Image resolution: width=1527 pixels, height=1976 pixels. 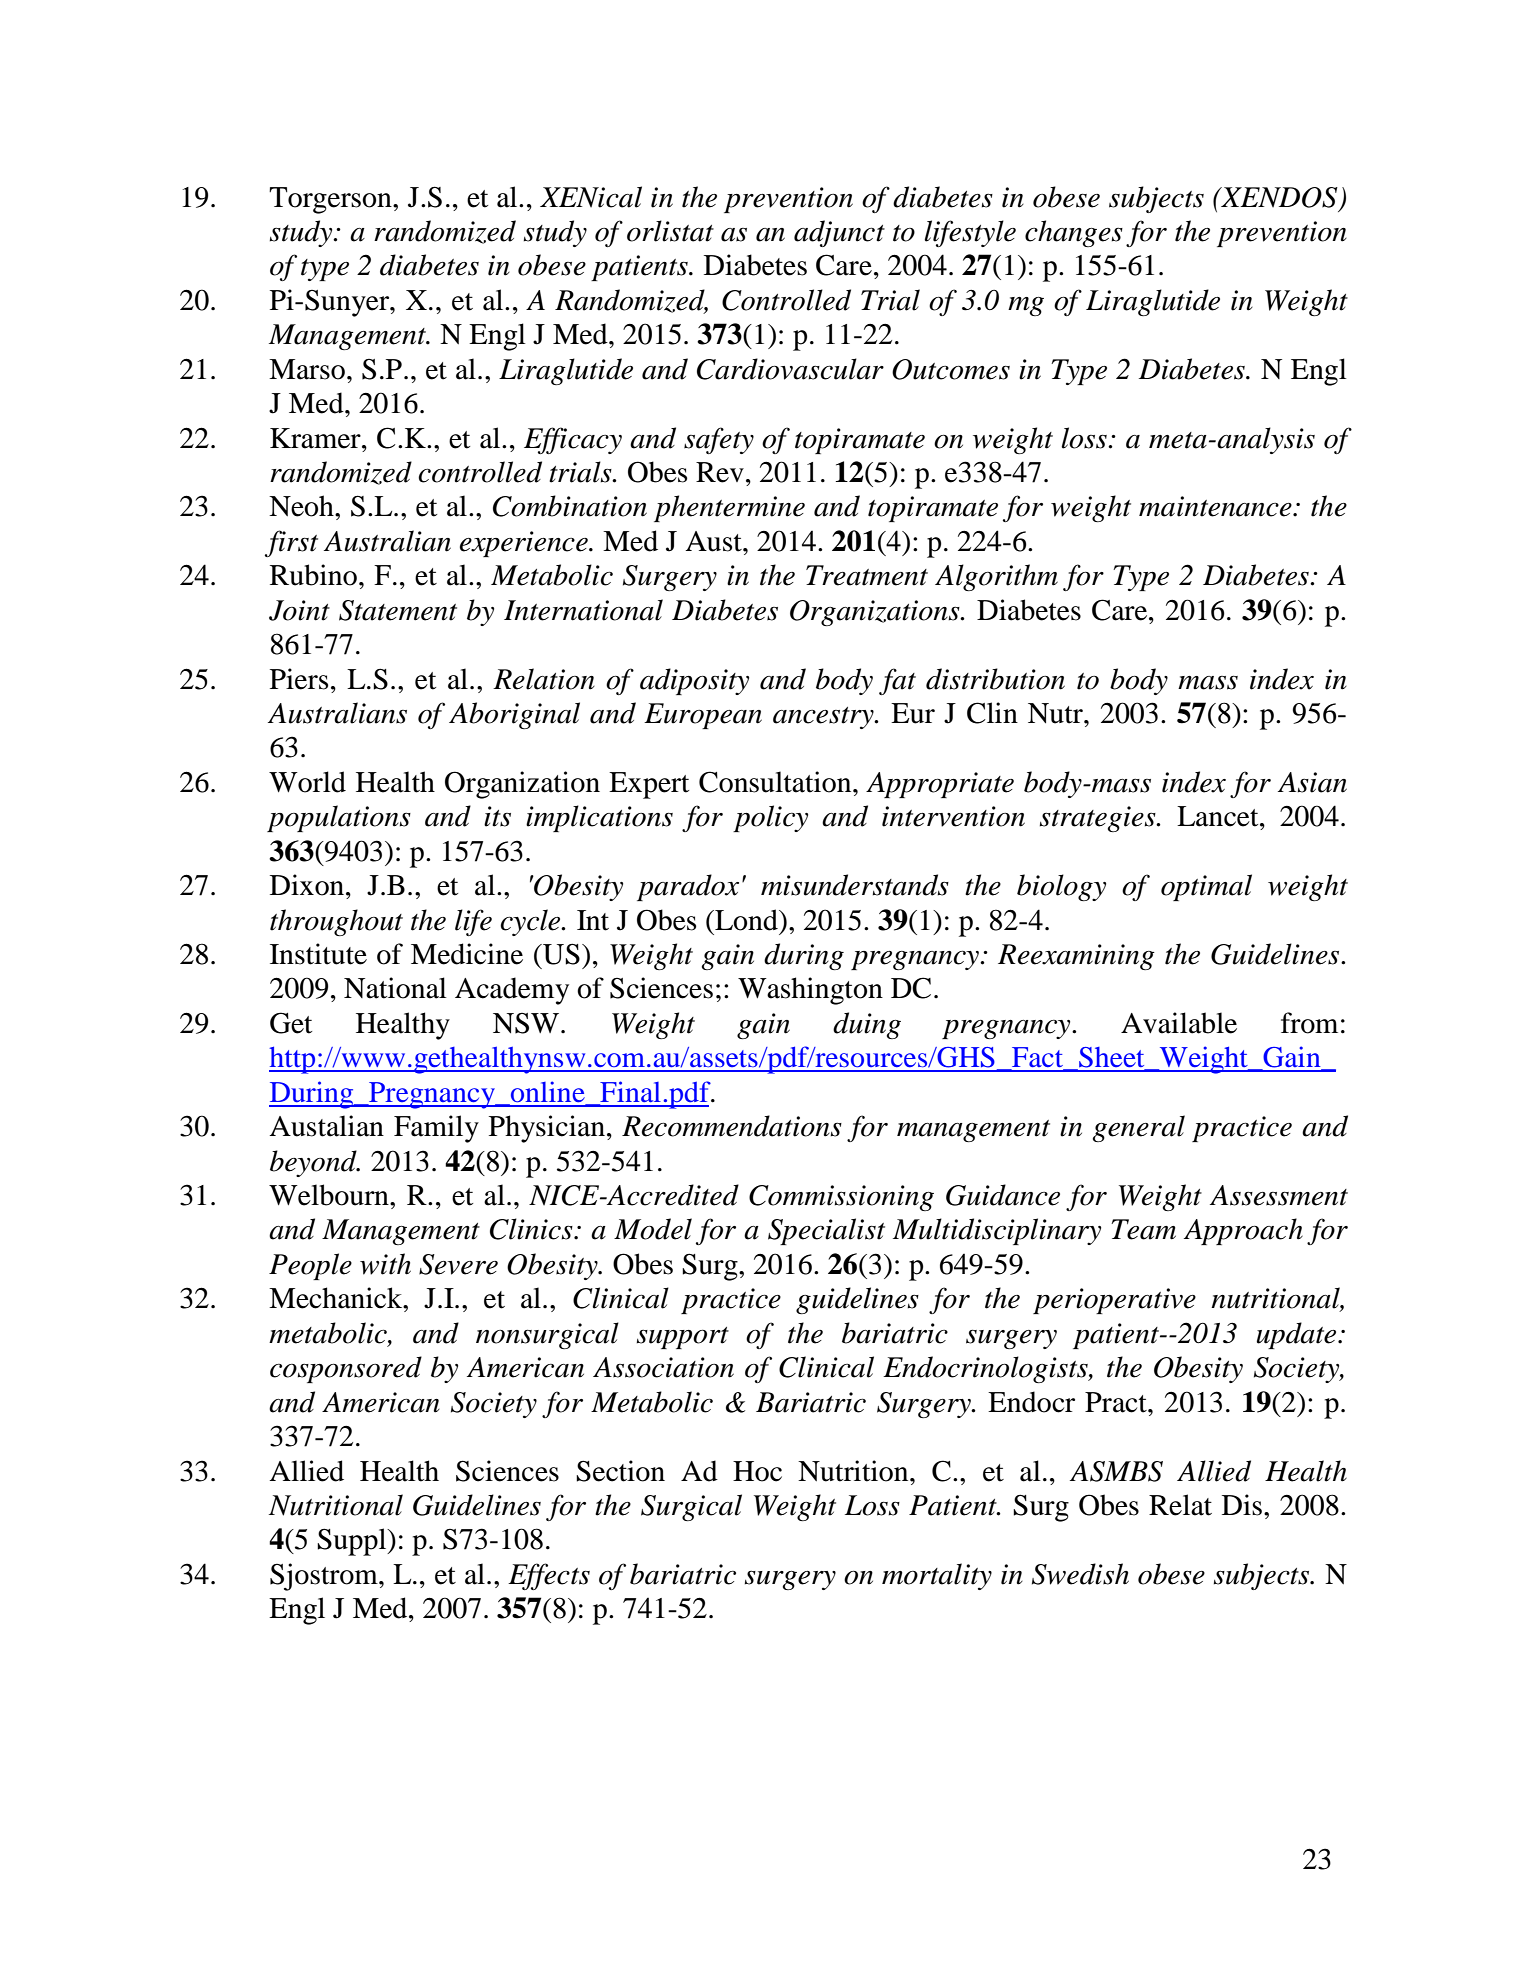 I want to click on Statement, so click(x=398, y=610).
